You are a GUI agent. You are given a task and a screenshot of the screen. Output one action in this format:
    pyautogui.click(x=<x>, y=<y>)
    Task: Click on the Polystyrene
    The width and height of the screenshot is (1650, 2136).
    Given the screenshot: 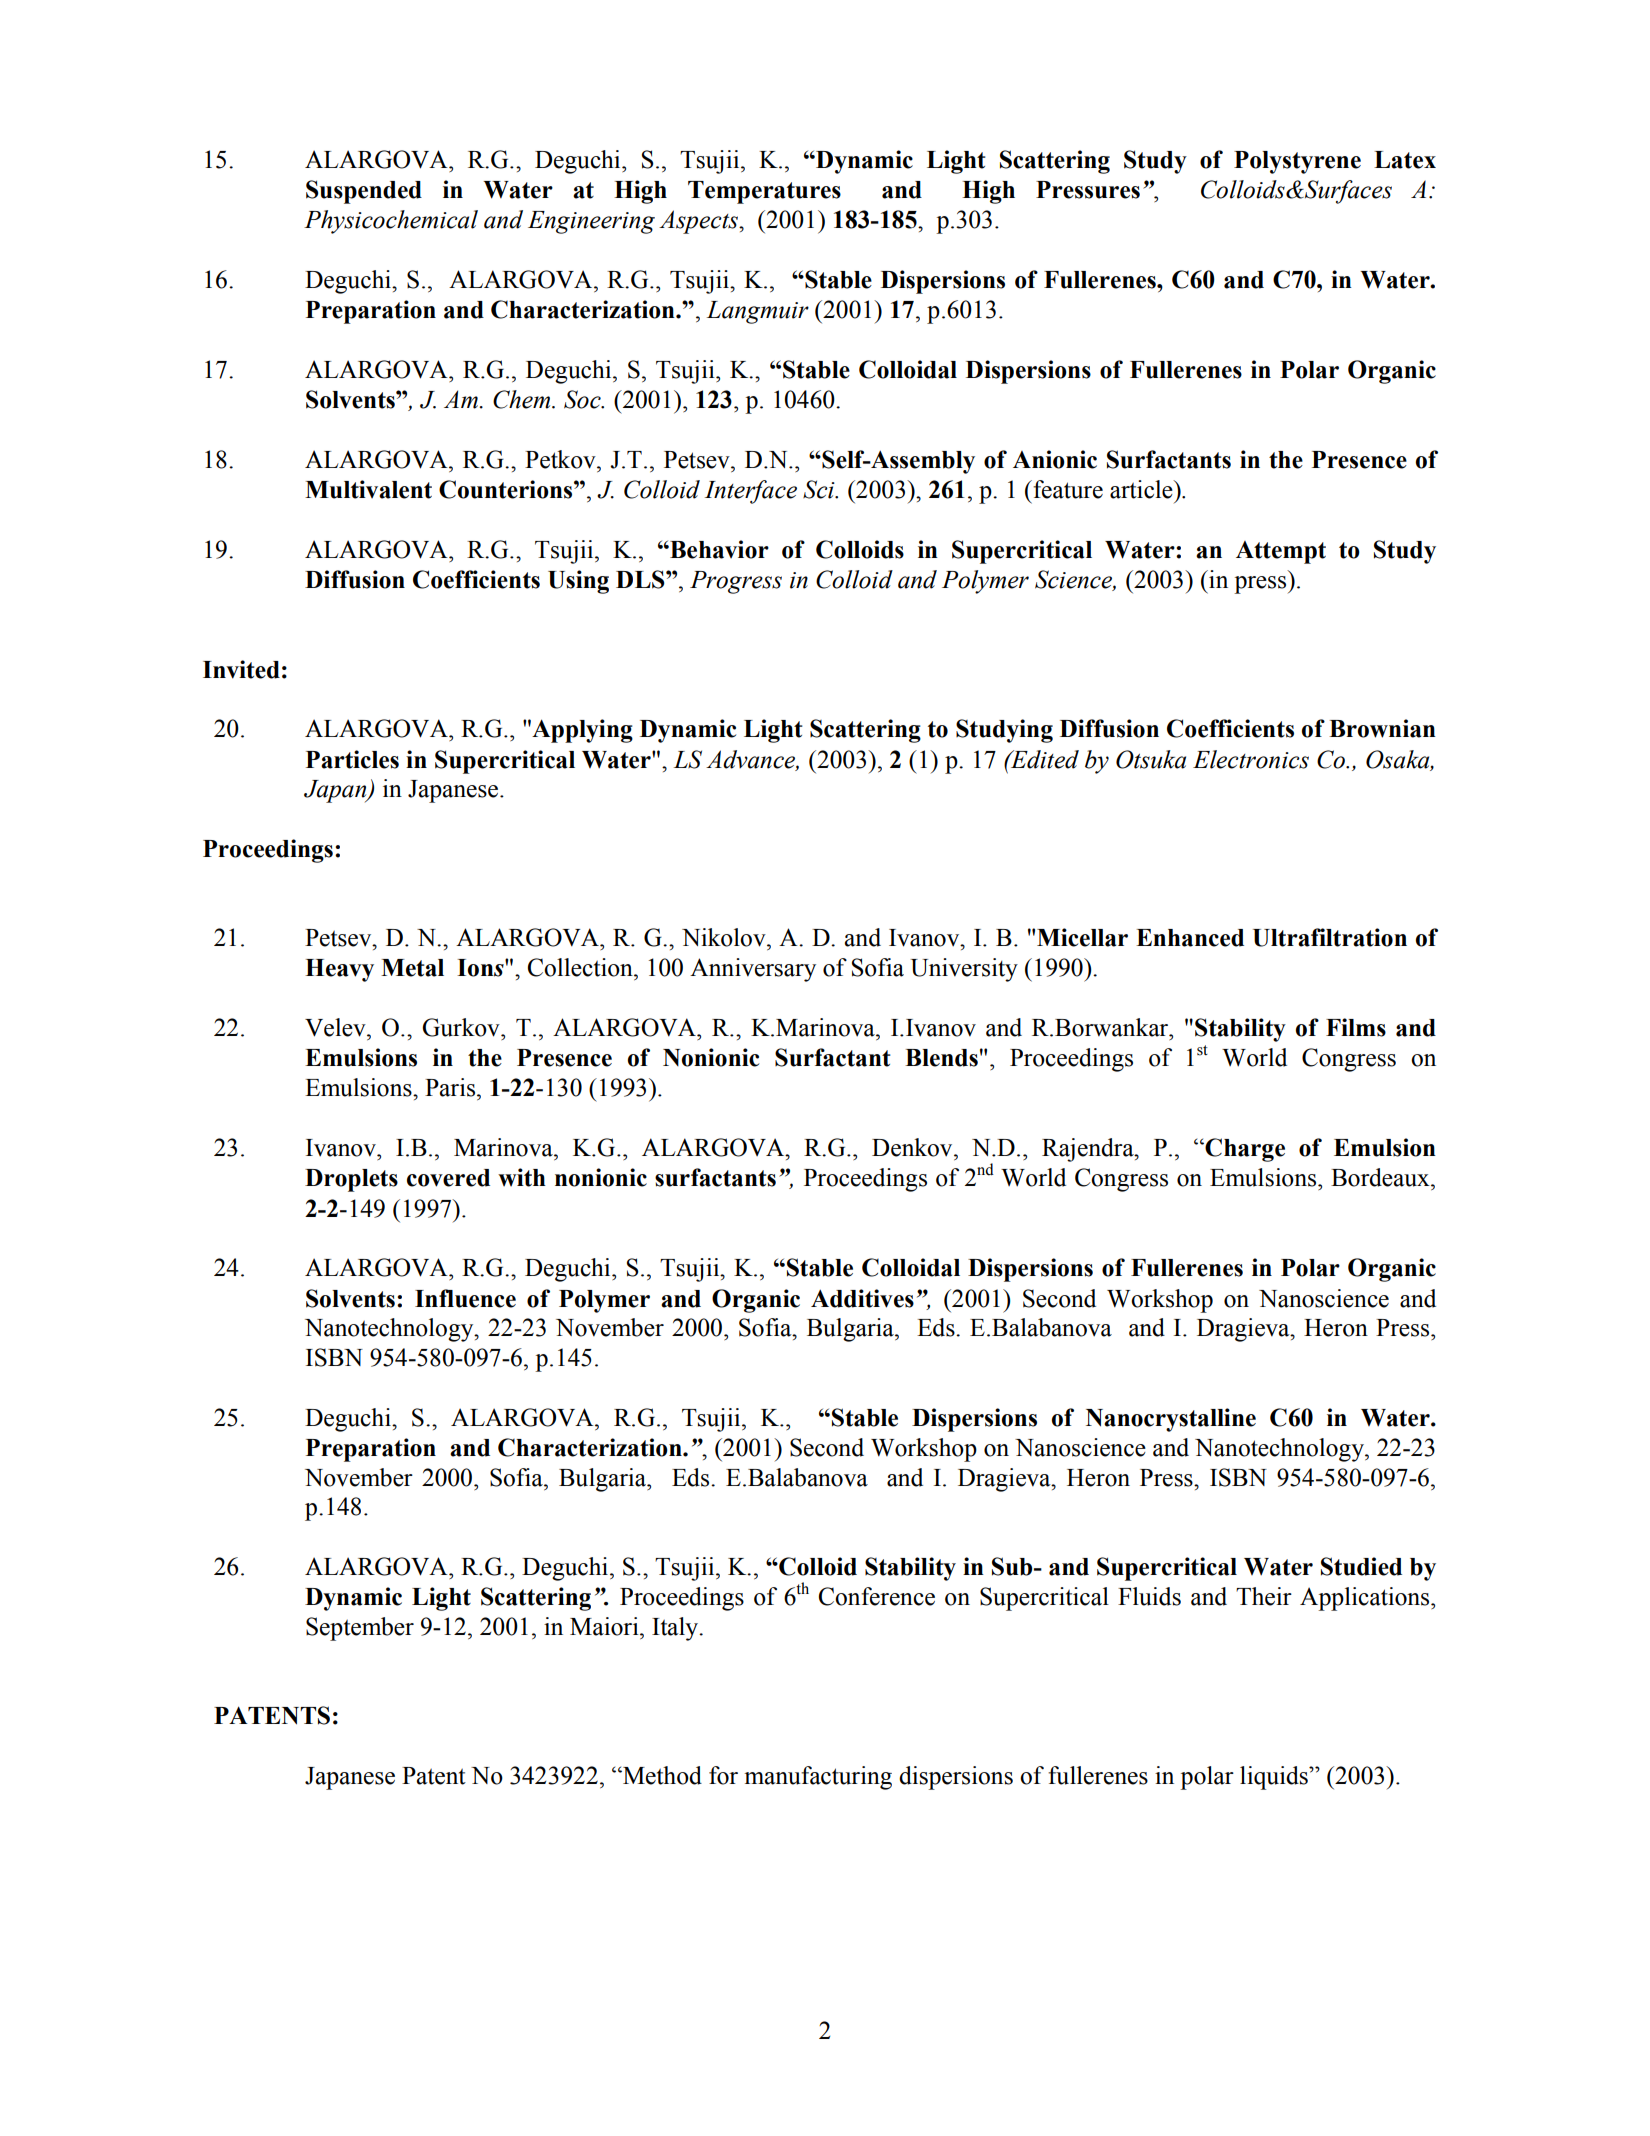 What is the action you would take?
    pyautogui.click(x=1297, y=162)
